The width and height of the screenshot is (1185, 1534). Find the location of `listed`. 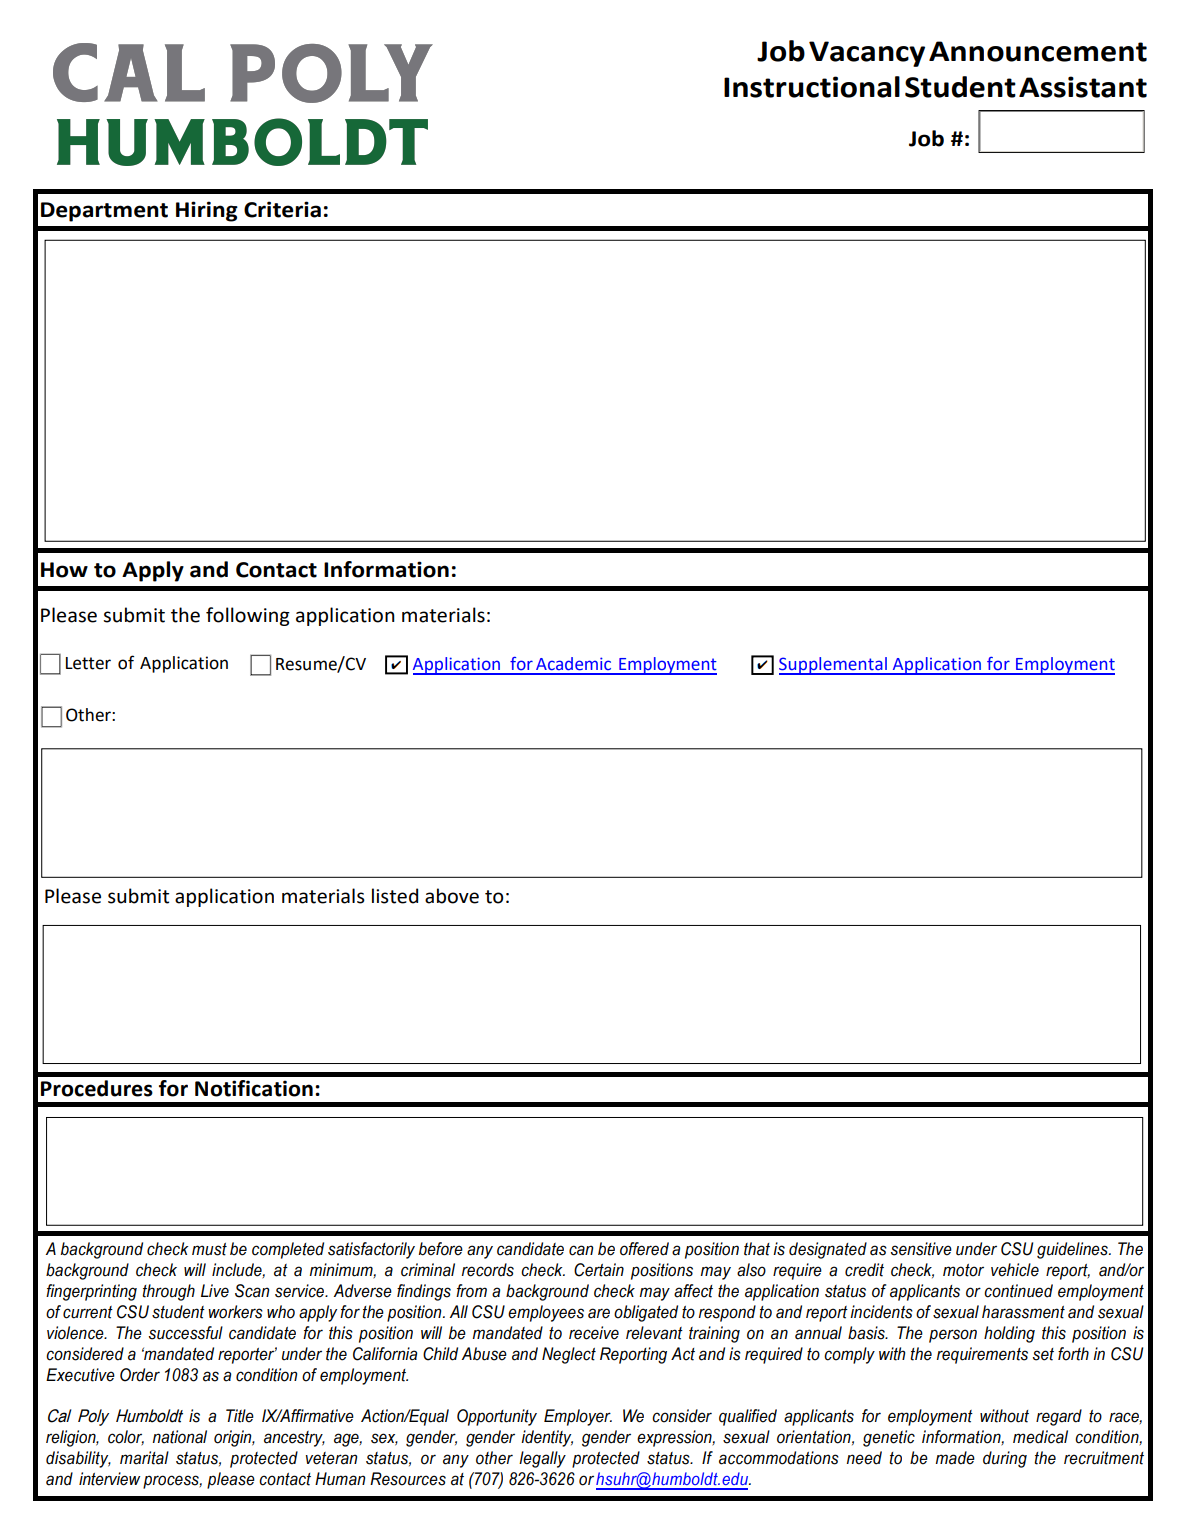

listed is located at coordinates (395, 896).
